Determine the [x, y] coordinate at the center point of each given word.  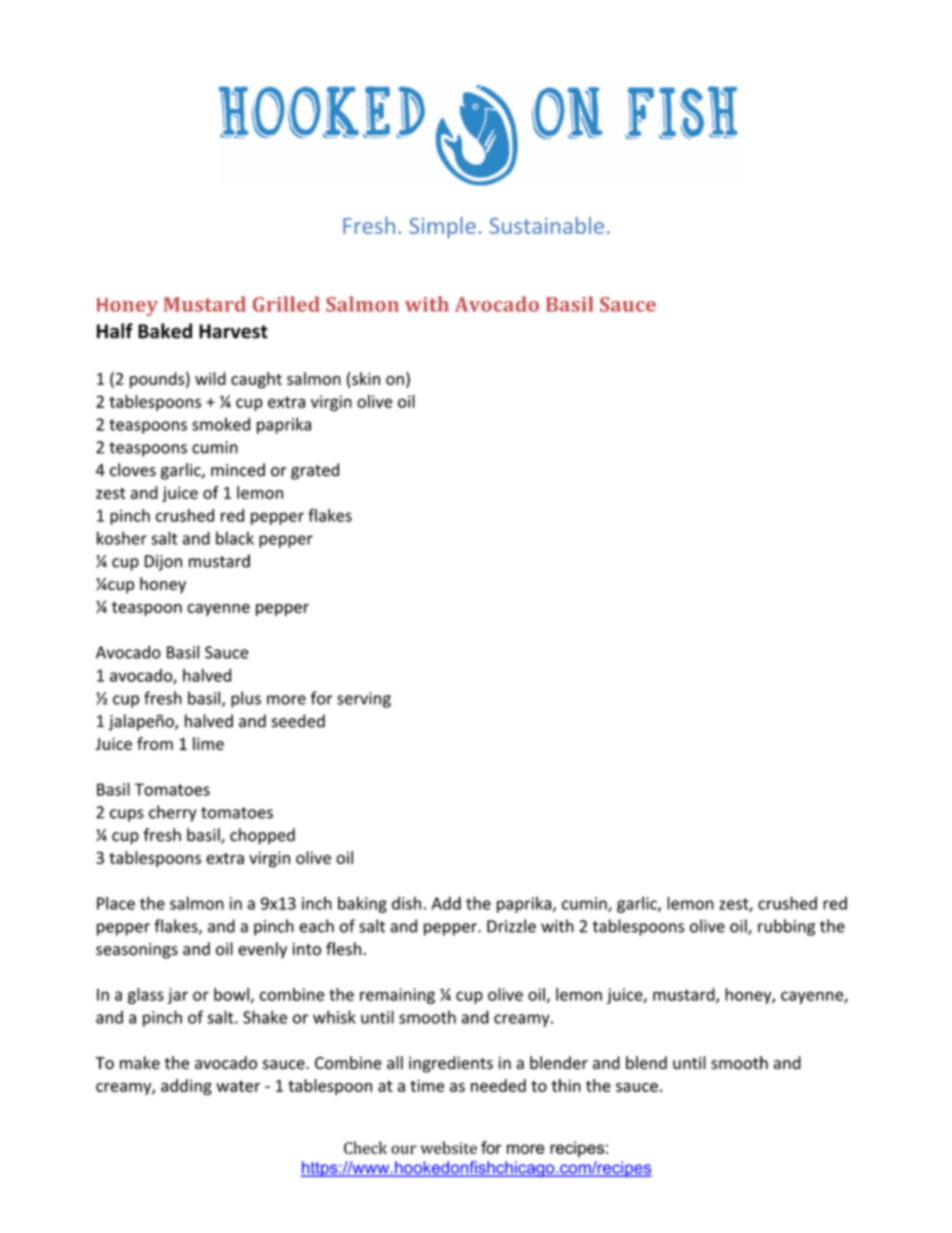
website [449, 1147]
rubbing [786, 927]
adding [186, 1087]
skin [365, 378]
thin [566, 1085]
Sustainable [546, 225]
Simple [442, 227]
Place [116, 903]
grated [315, 471]
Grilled [286, 304]
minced [238, 470]
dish [408, 903]
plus [246, 699]
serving [364, 700]
